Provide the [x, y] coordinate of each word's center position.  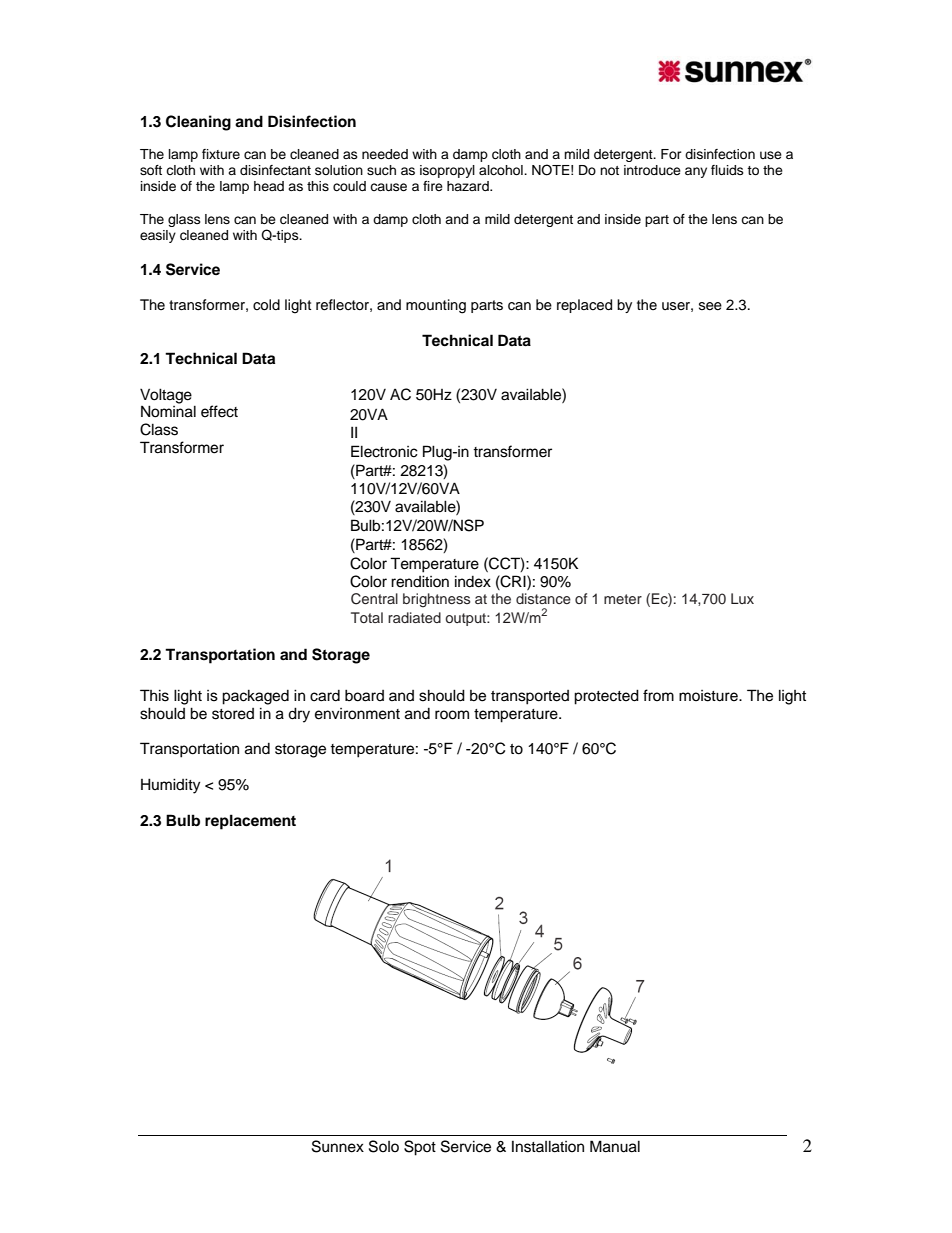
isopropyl [447, 171]
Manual [615, 1146]
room [452, 715]
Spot [420, 1148]
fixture [221, 154]
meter [623, 599]
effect [219, 411]
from [658, 695]
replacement [250, 822]
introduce [652, 170]
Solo [384, 1146]
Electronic [384, 451]
